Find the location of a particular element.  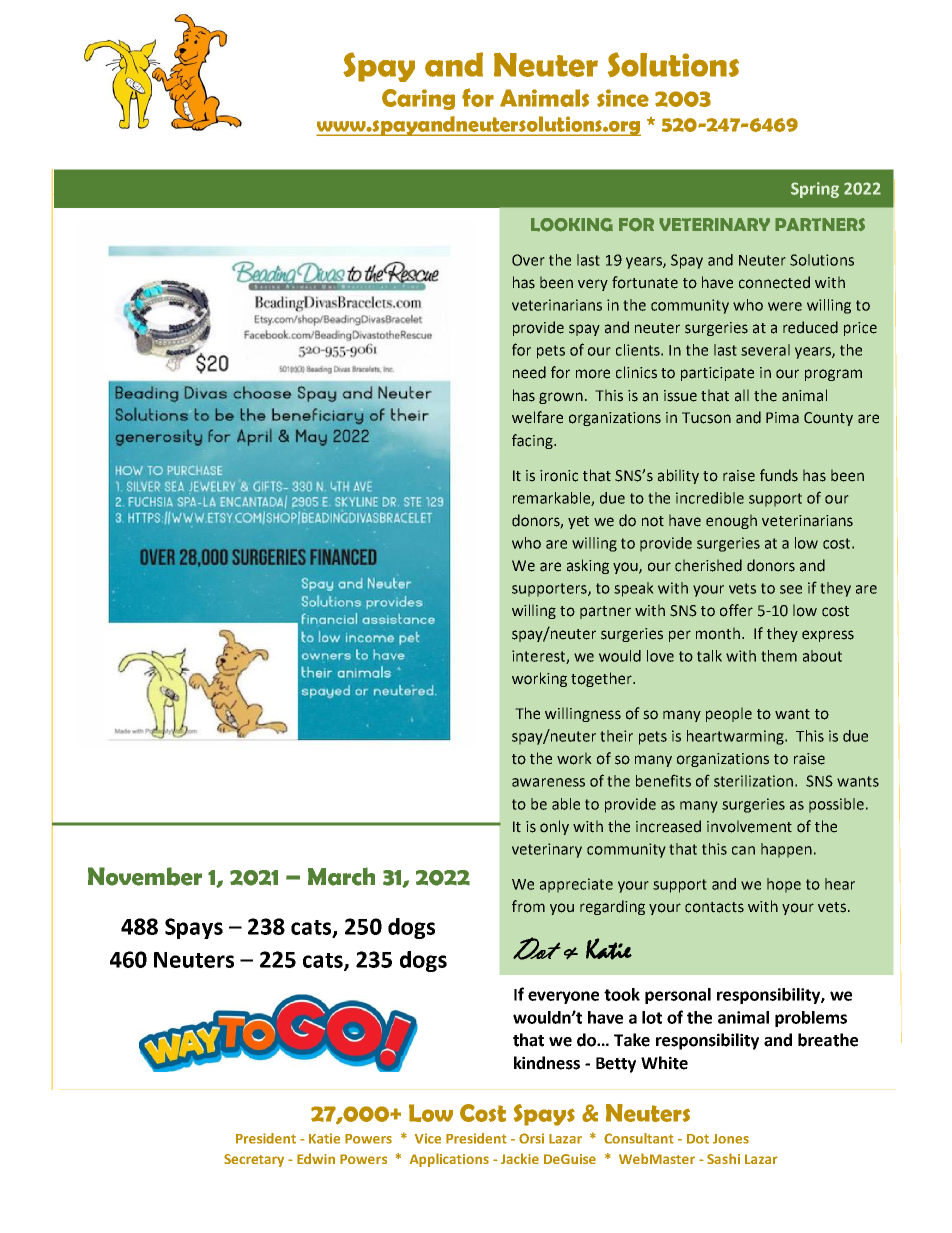

Secretary is located at coordinates (254, 1160).
